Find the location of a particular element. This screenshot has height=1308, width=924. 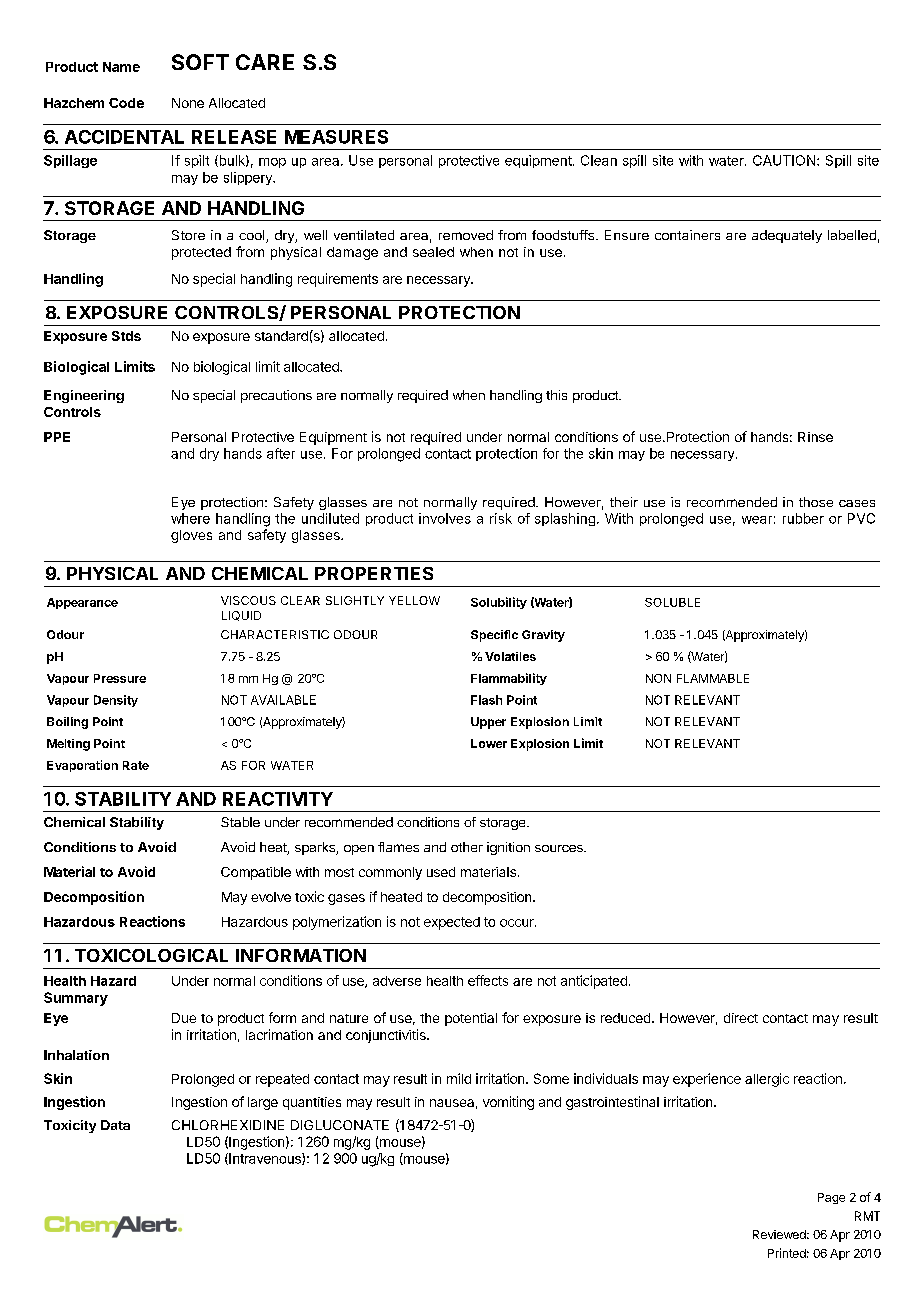

other is located at coordinates (467, 847).
